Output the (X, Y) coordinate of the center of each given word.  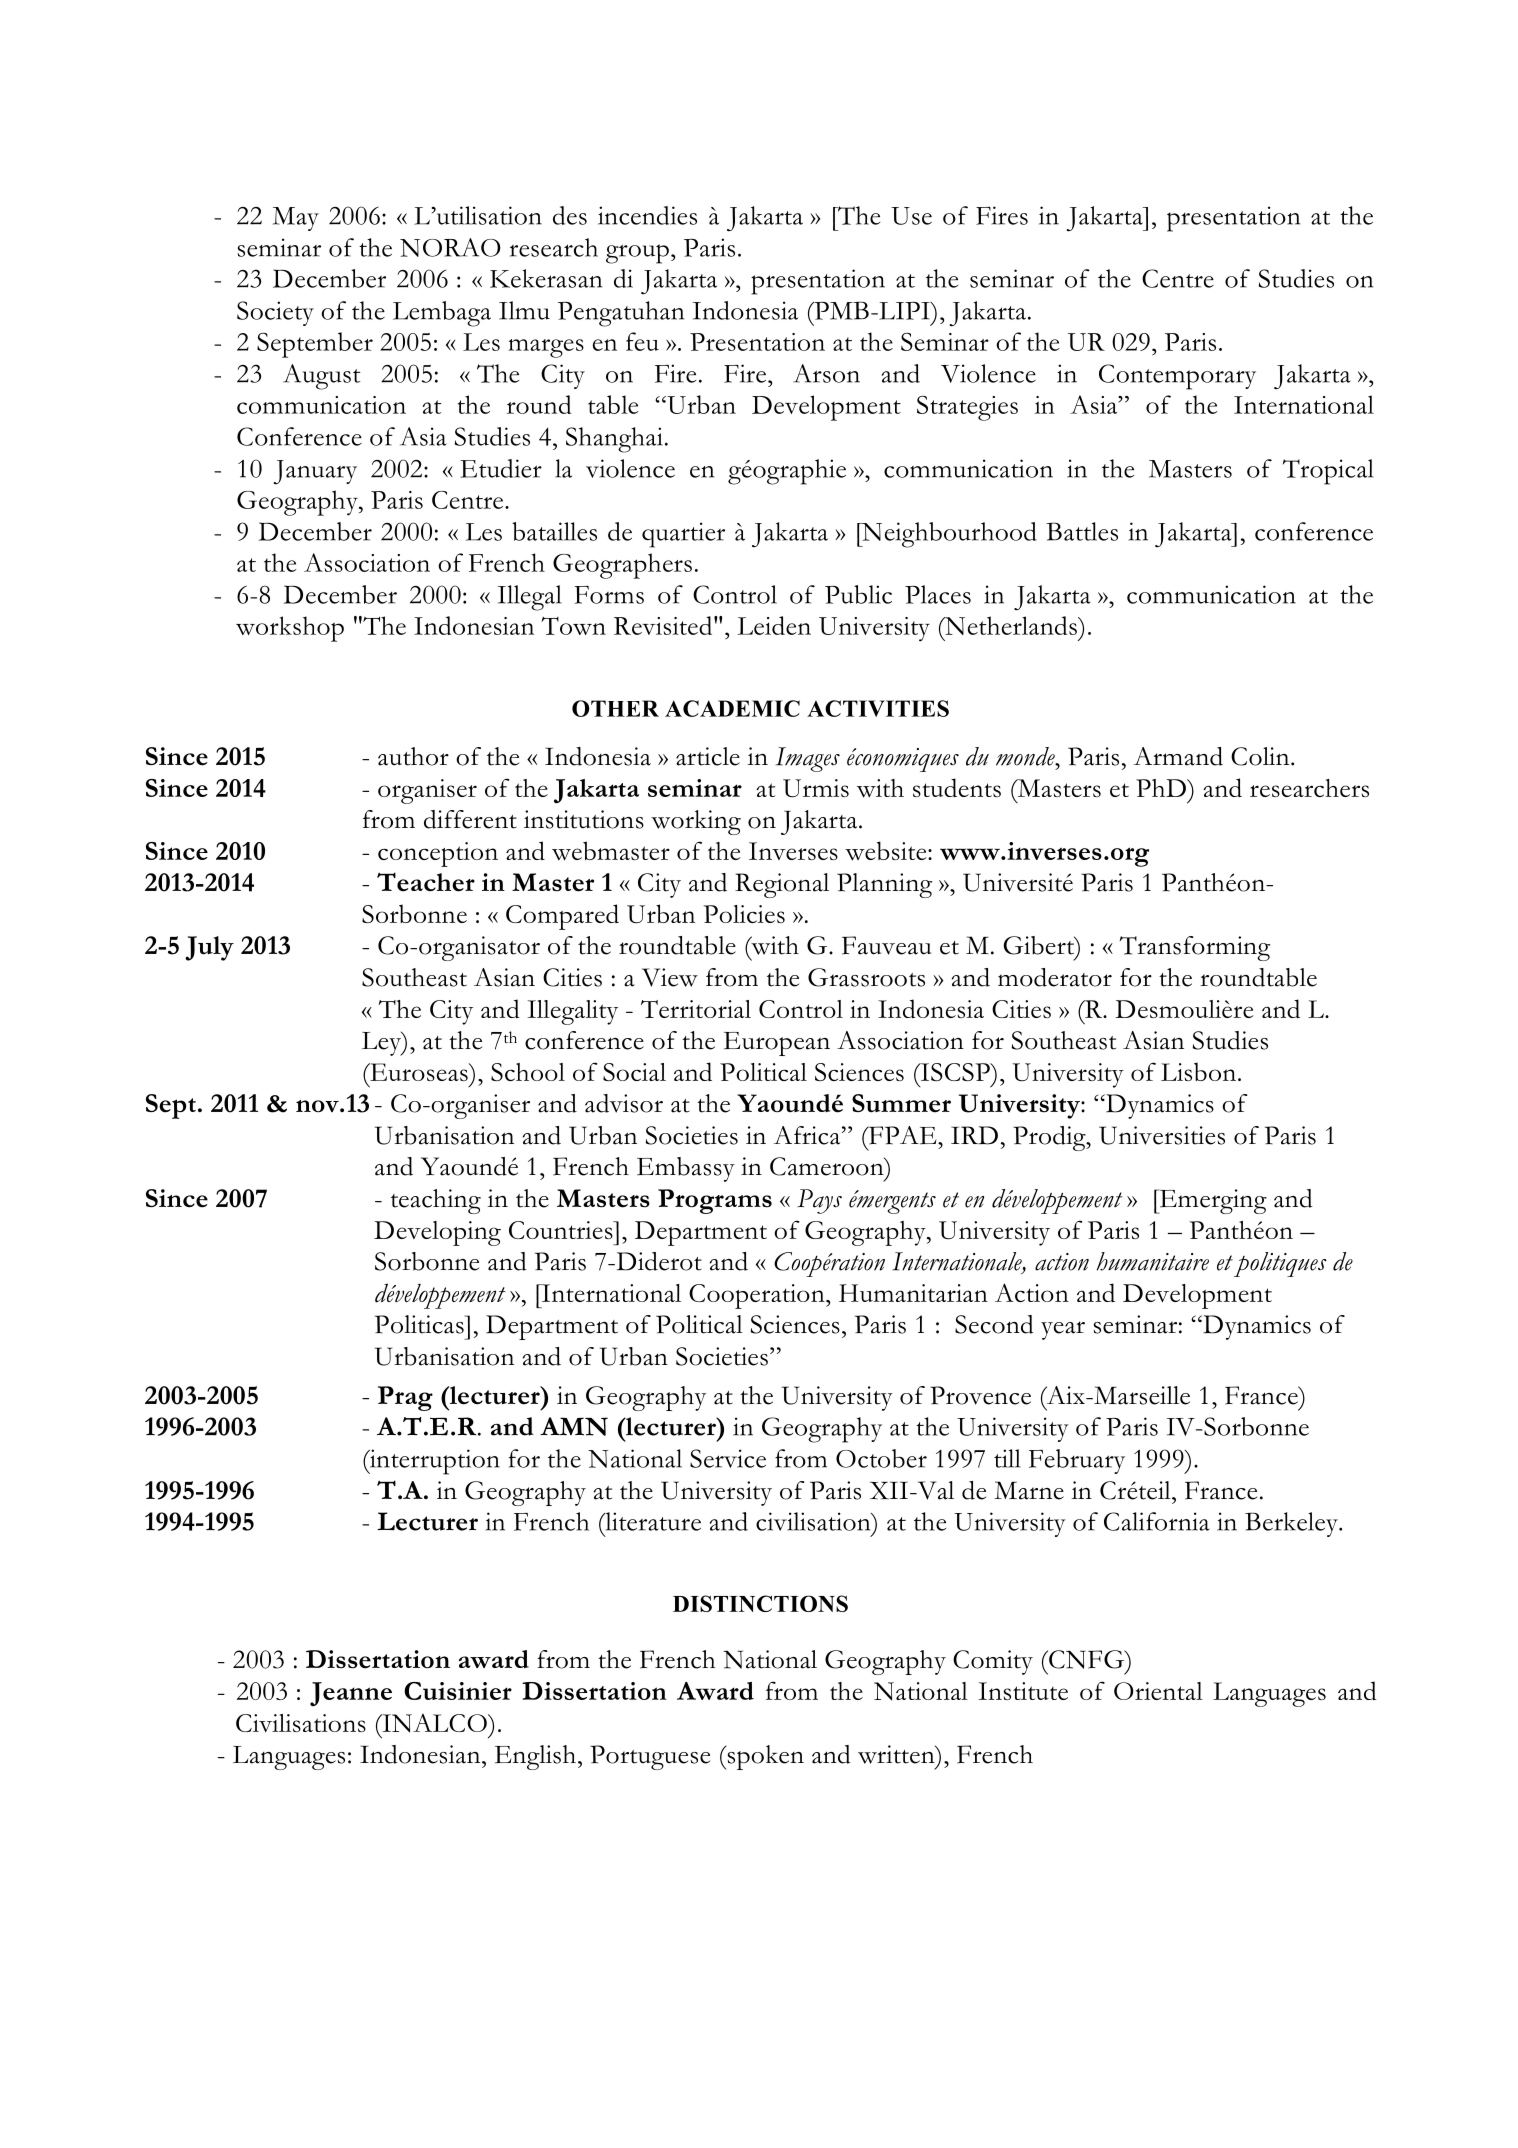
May (296, 219)
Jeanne (351, 1694)
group (637, 254)
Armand (1178, 756)
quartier (683, 535)
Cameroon (828, 1166)
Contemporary (1177, 377)
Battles (1082, 531)
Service (728, 1458)
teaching (436, 1201)
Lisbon (1198, 1071)
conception (438, 854)
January (315, 472)
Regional (782, 885)
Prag (405, 1398)
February (1077, 1461)
